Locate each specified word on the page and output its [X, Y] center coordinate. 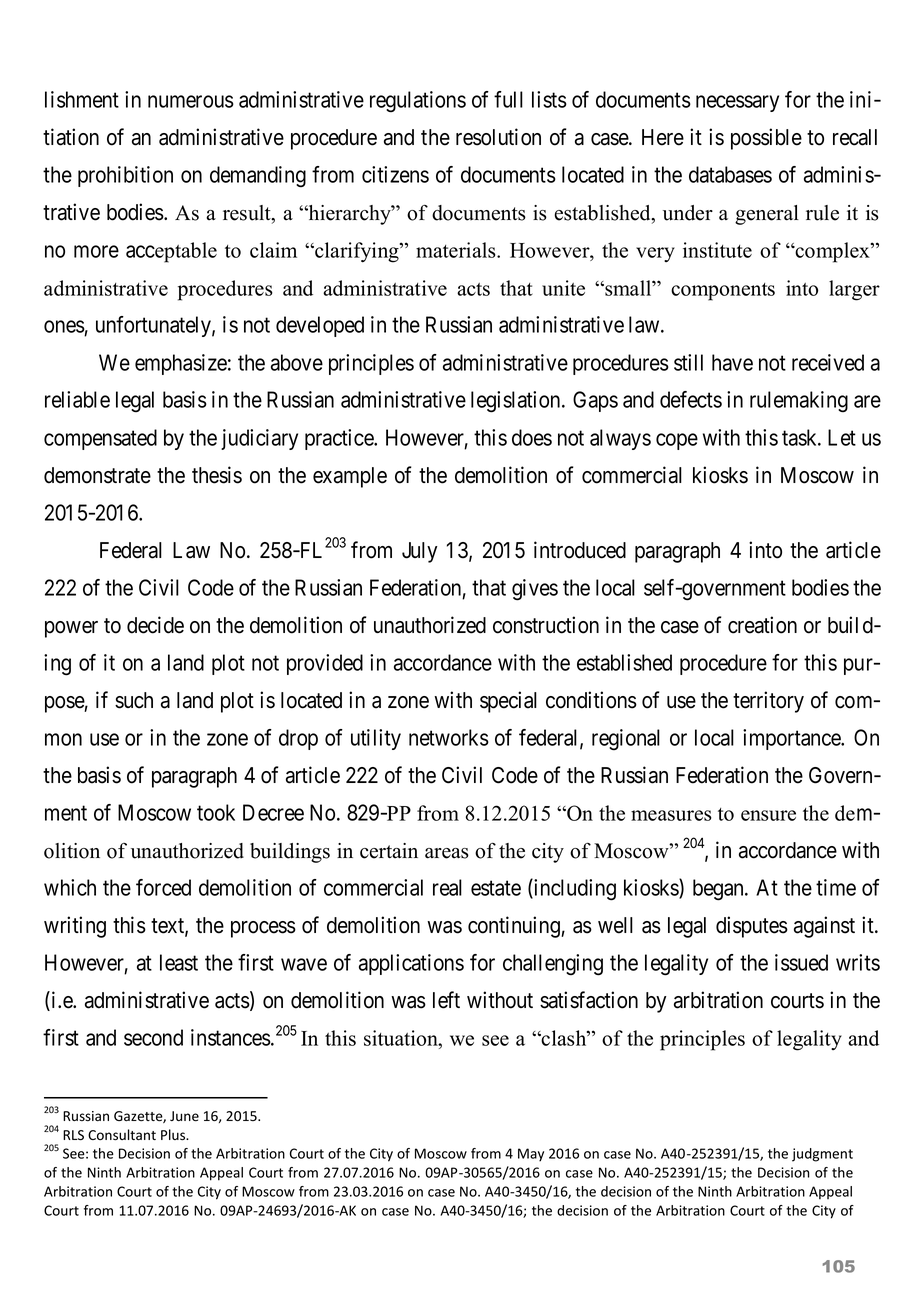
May [531, 1155]
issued [801, 962]
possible [766, 139]
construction [546, 625]
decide [155, 625]
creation [762, 625]
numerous [191, 101]
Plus [174, 1135]
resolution [498, 137]
